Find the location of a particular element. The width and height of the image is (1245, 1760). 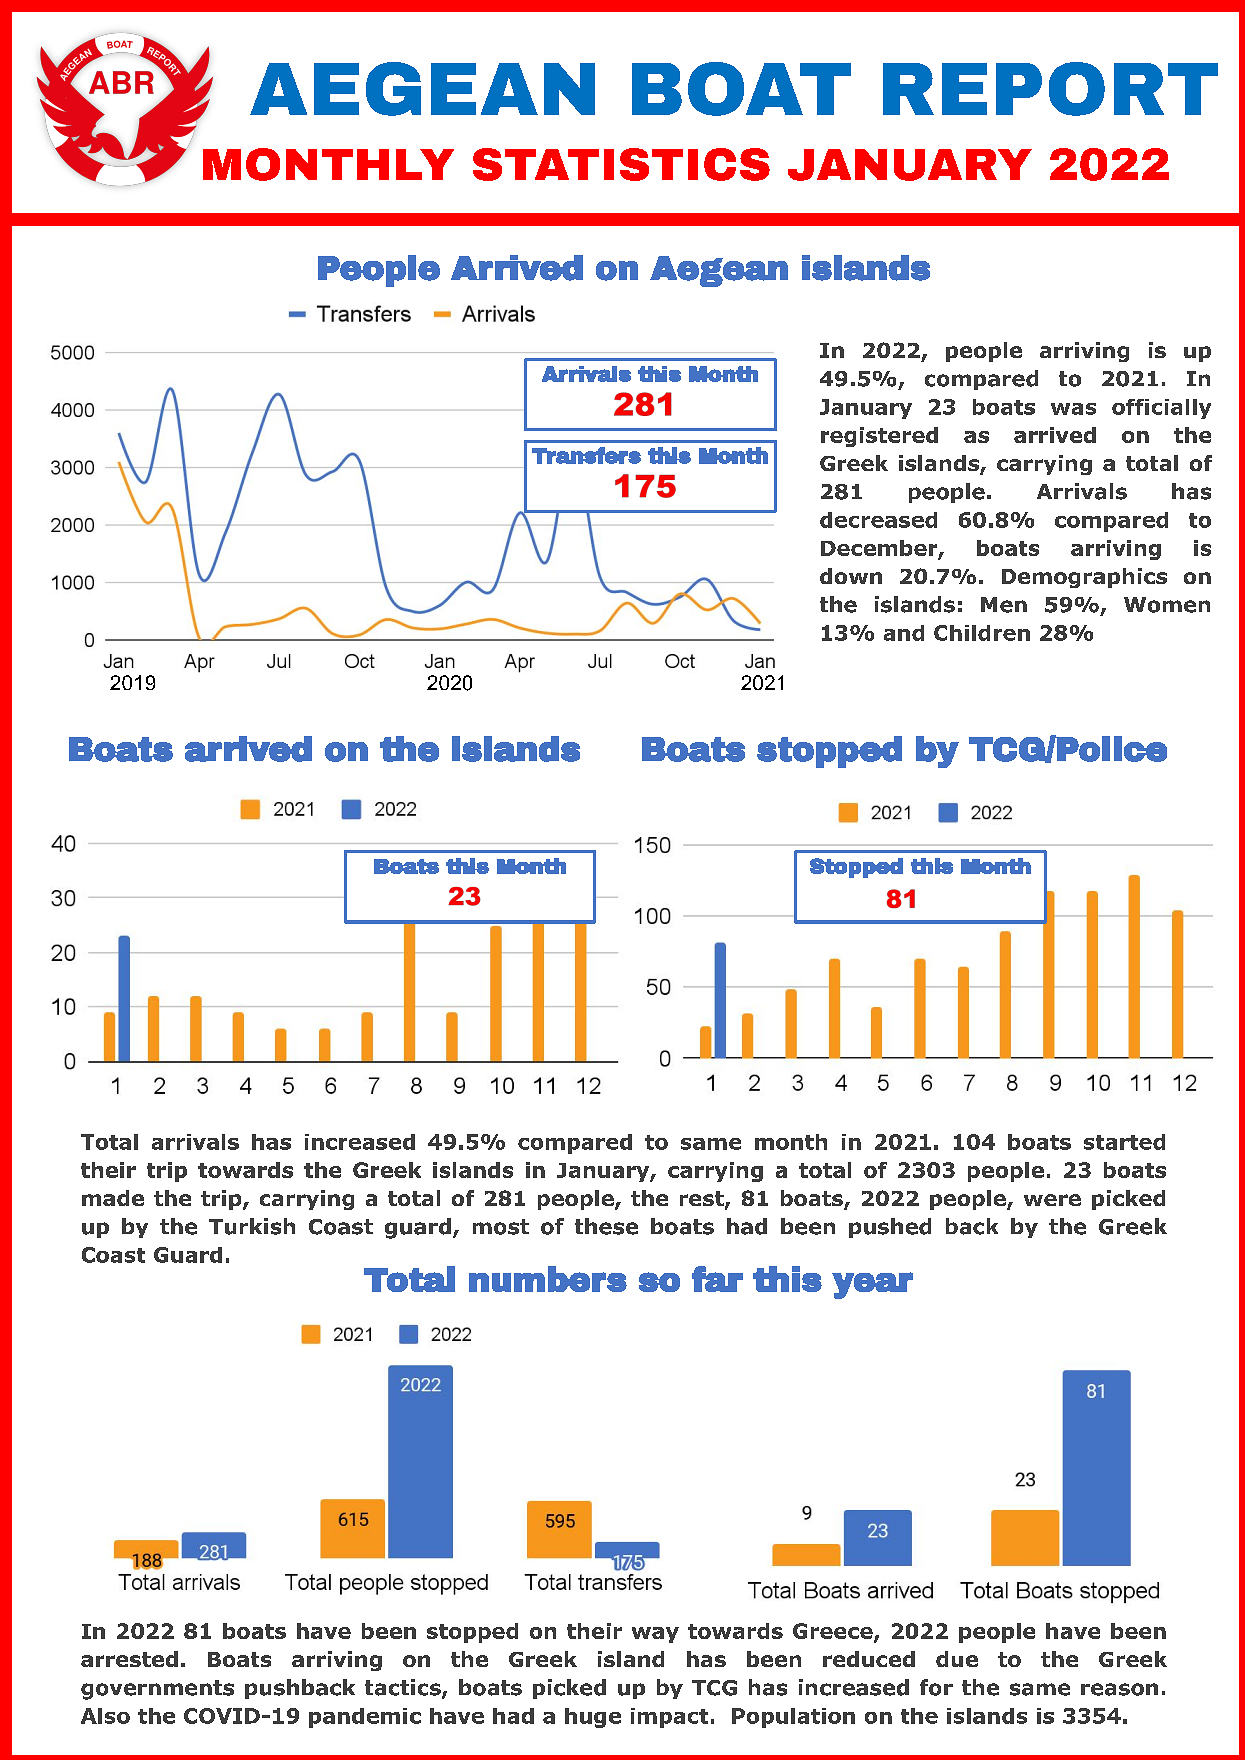

Transfers is located at coordinates (586, 455).
